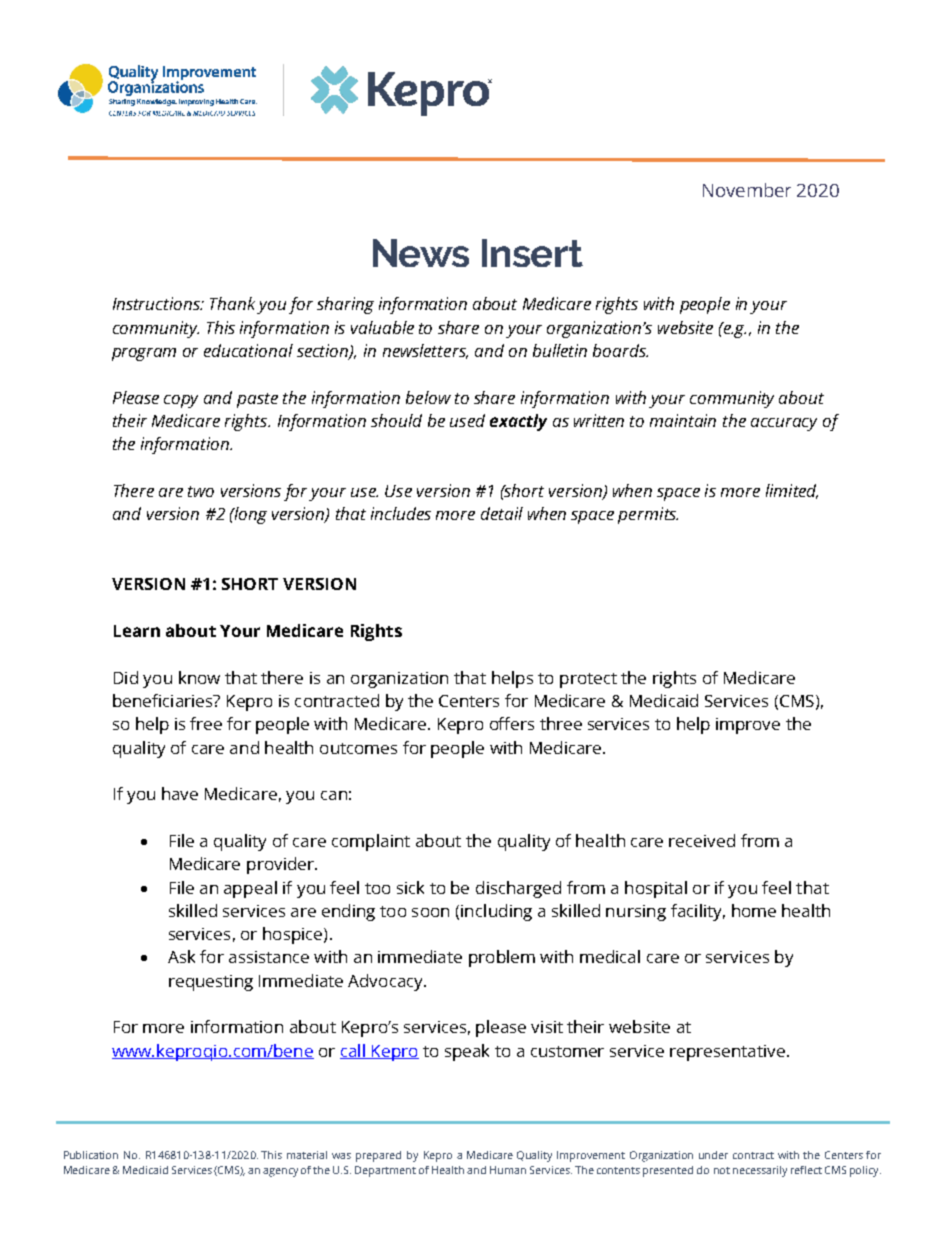 The width and height of the image is (952, 1233). Describe the element at coordinates (747, 190) in the image. I see `November` at that location.
